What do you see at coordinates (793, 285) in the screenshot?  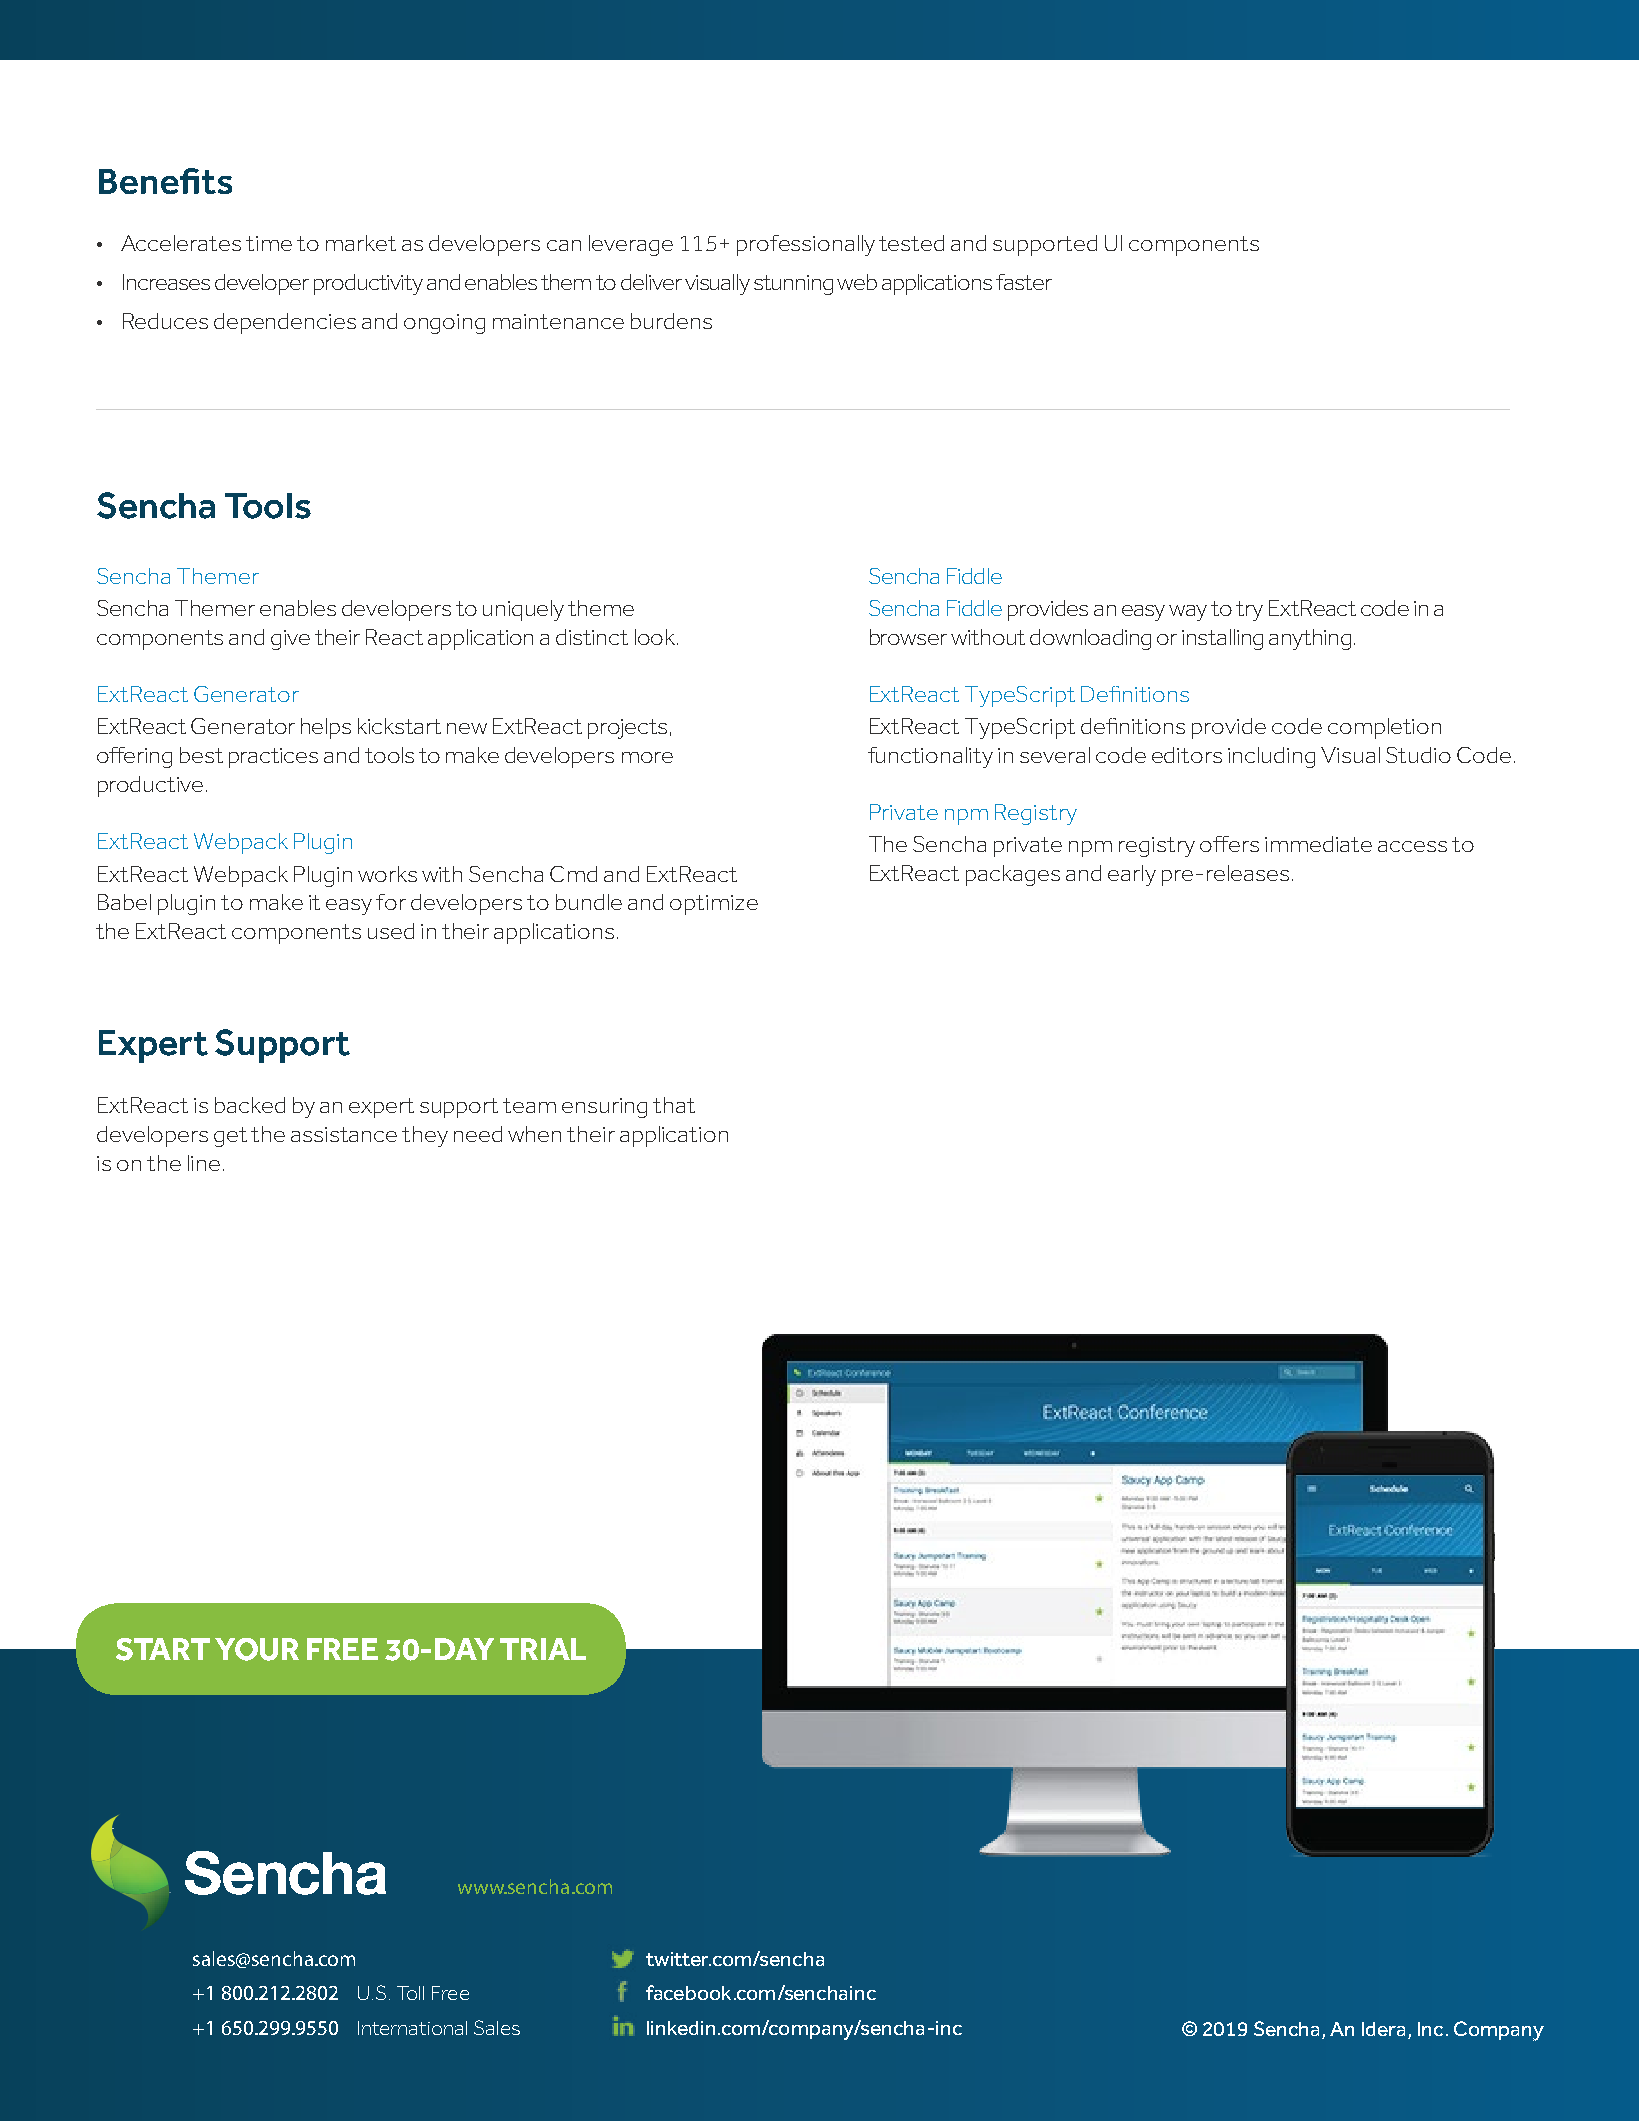 I see `stunning` at bounding box center [793, 285].
